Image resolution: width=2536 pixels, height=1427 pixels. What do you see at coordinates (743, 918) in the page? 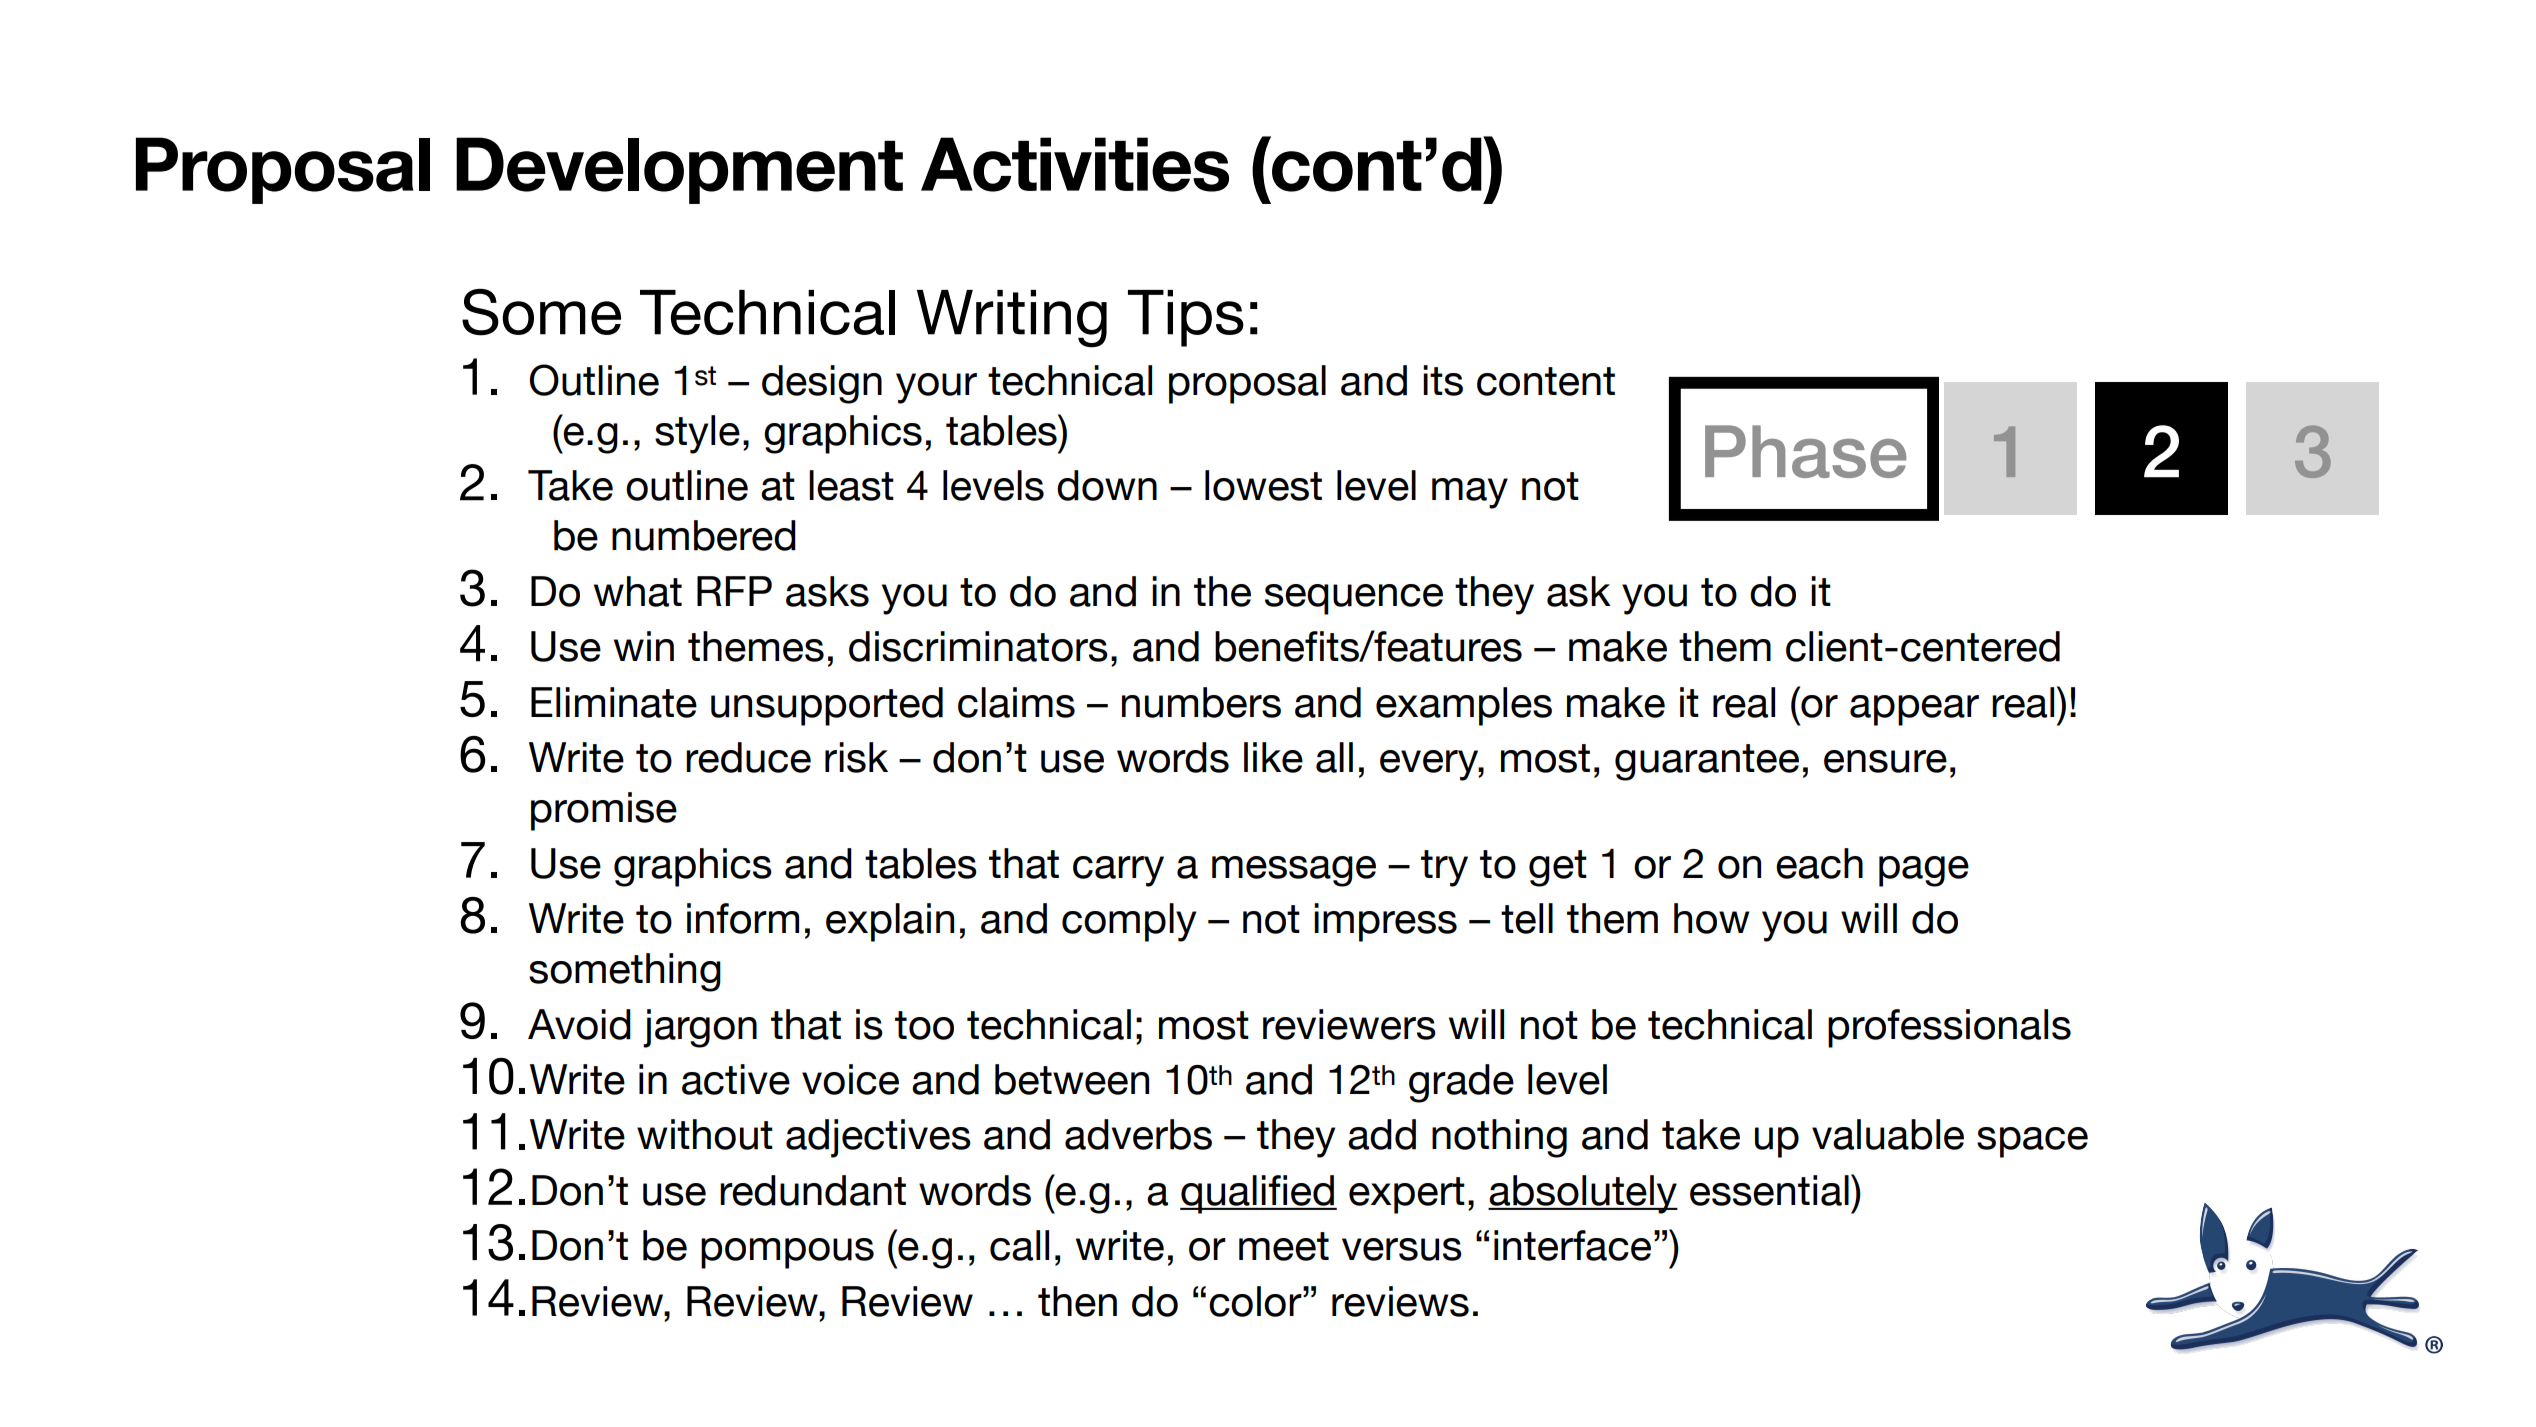
I see `inform` at bounding box center [743, 918].
